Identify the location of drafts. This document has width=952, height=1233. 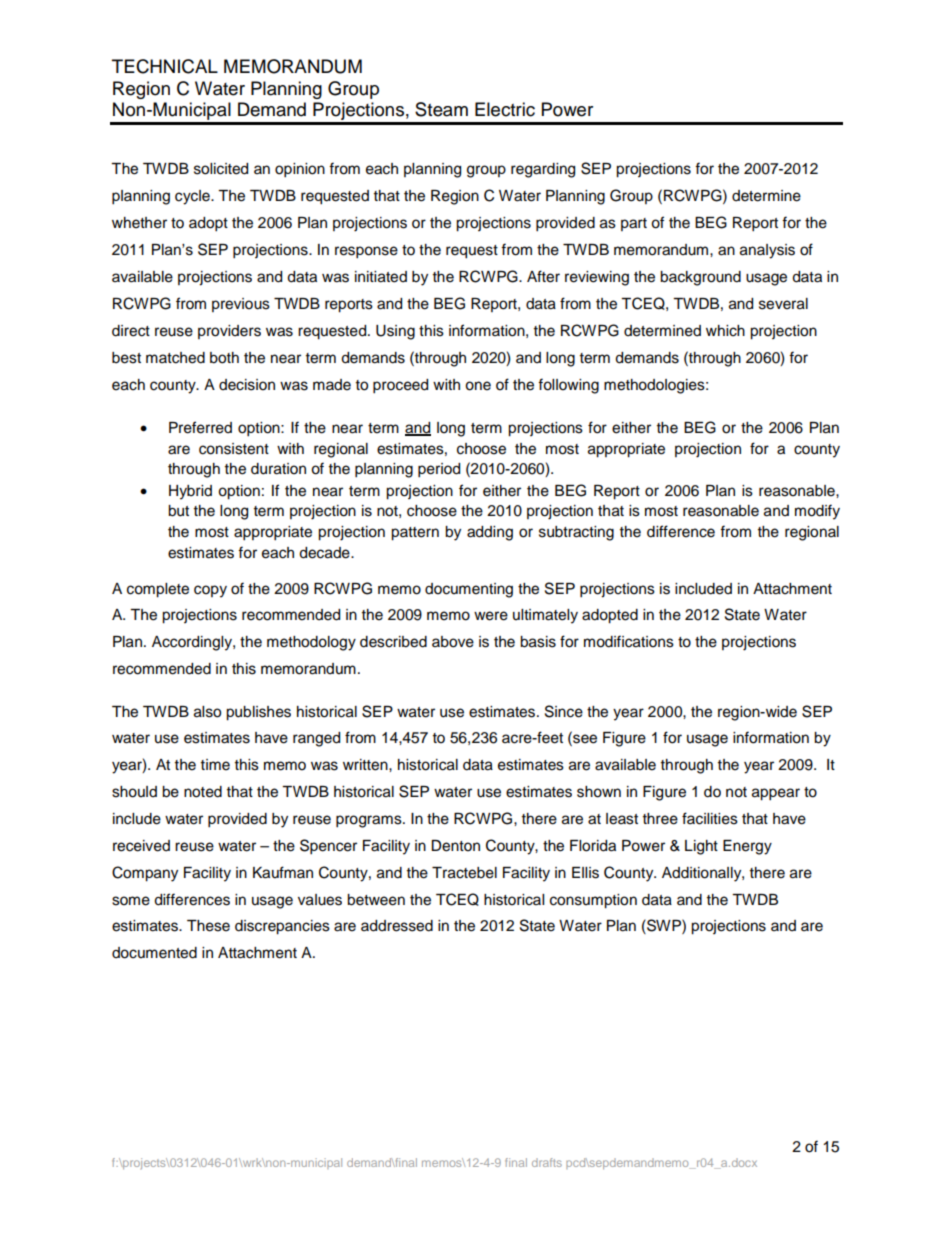
(547, 1162).
